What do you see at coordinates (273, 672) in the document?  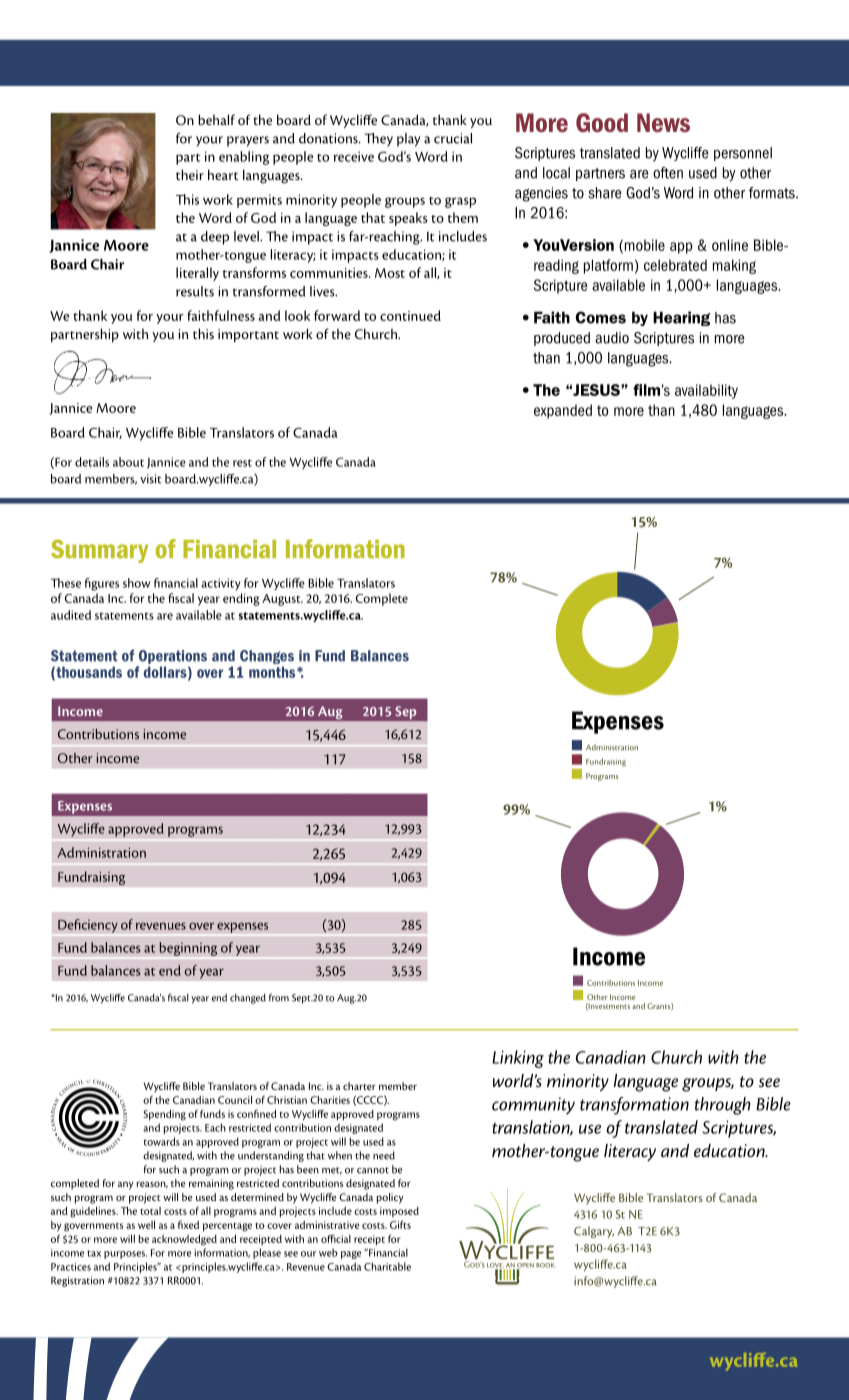 I see `months` at bounding box center [273, 672].
